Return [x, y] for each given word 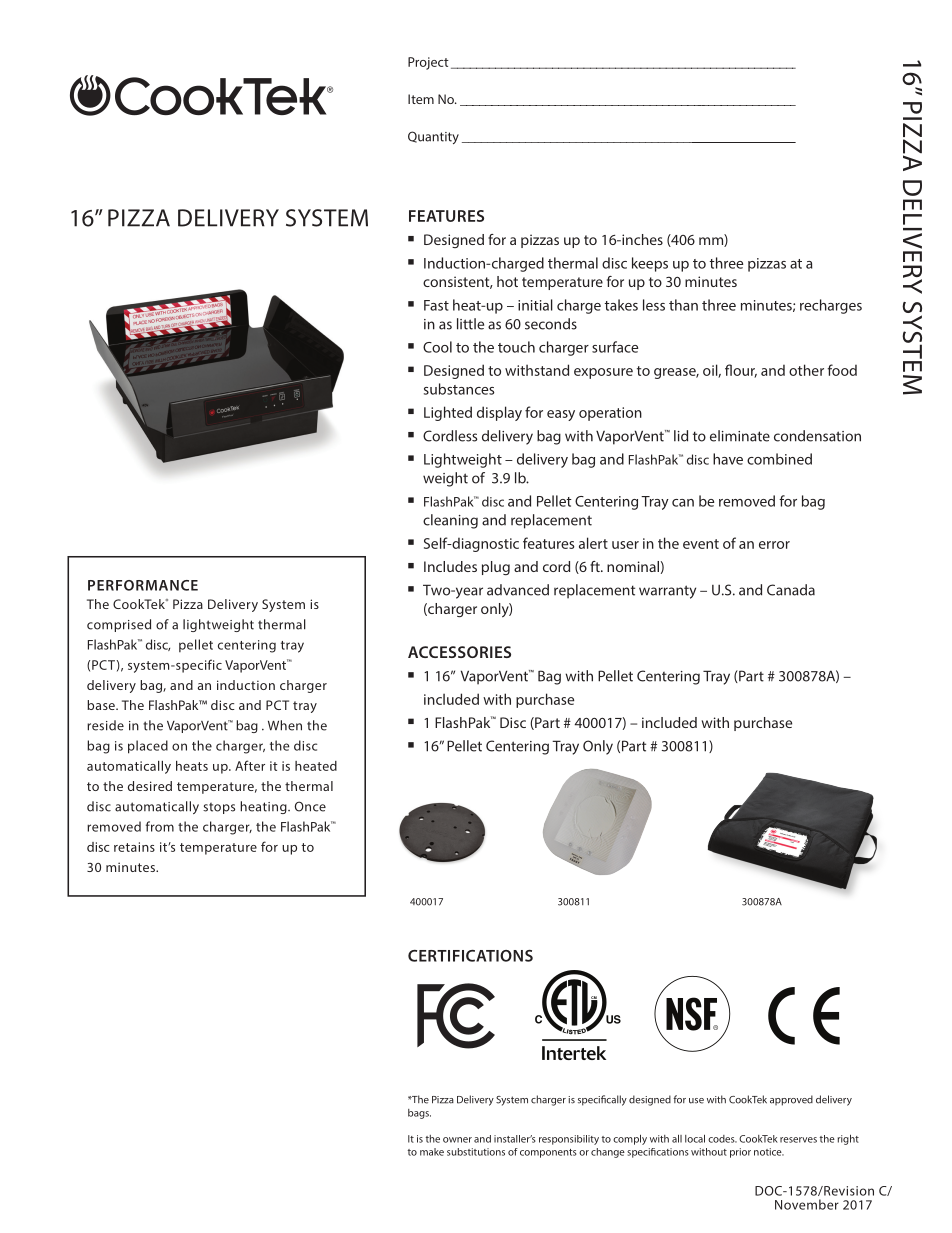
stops [219, 808]
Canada [791, 590]
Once [310, 806]
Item [421, 99]
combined [779, 459]
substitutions [476, 1152]
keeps [650, 264]
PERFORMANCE [143, 585]
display [499, 413]
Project [428, 63]
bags [419, 1114]
